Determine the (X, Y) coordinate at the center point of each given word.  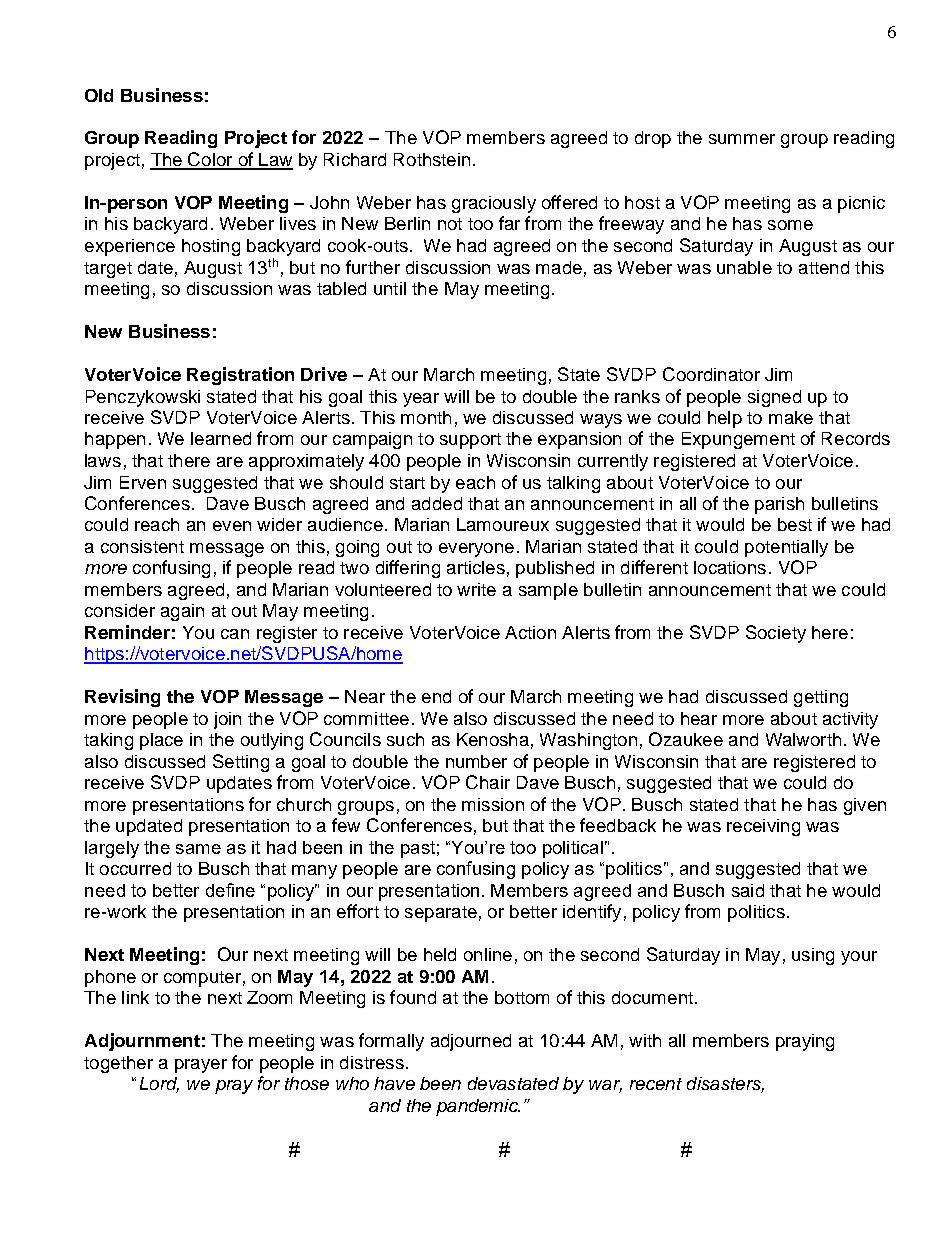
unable (744, 267)
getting (821, 698)
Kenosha (493, 739)
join (227, 720)
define (230, 890)
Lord (159, 1085)
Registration (240, 376)
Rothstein (432, 159)
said (748, 890)
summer (742, 139)
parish (779, 505)
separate (441, 914)
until (390, 288)
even (232, 526)
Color (210, 160)
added (437, 503)
